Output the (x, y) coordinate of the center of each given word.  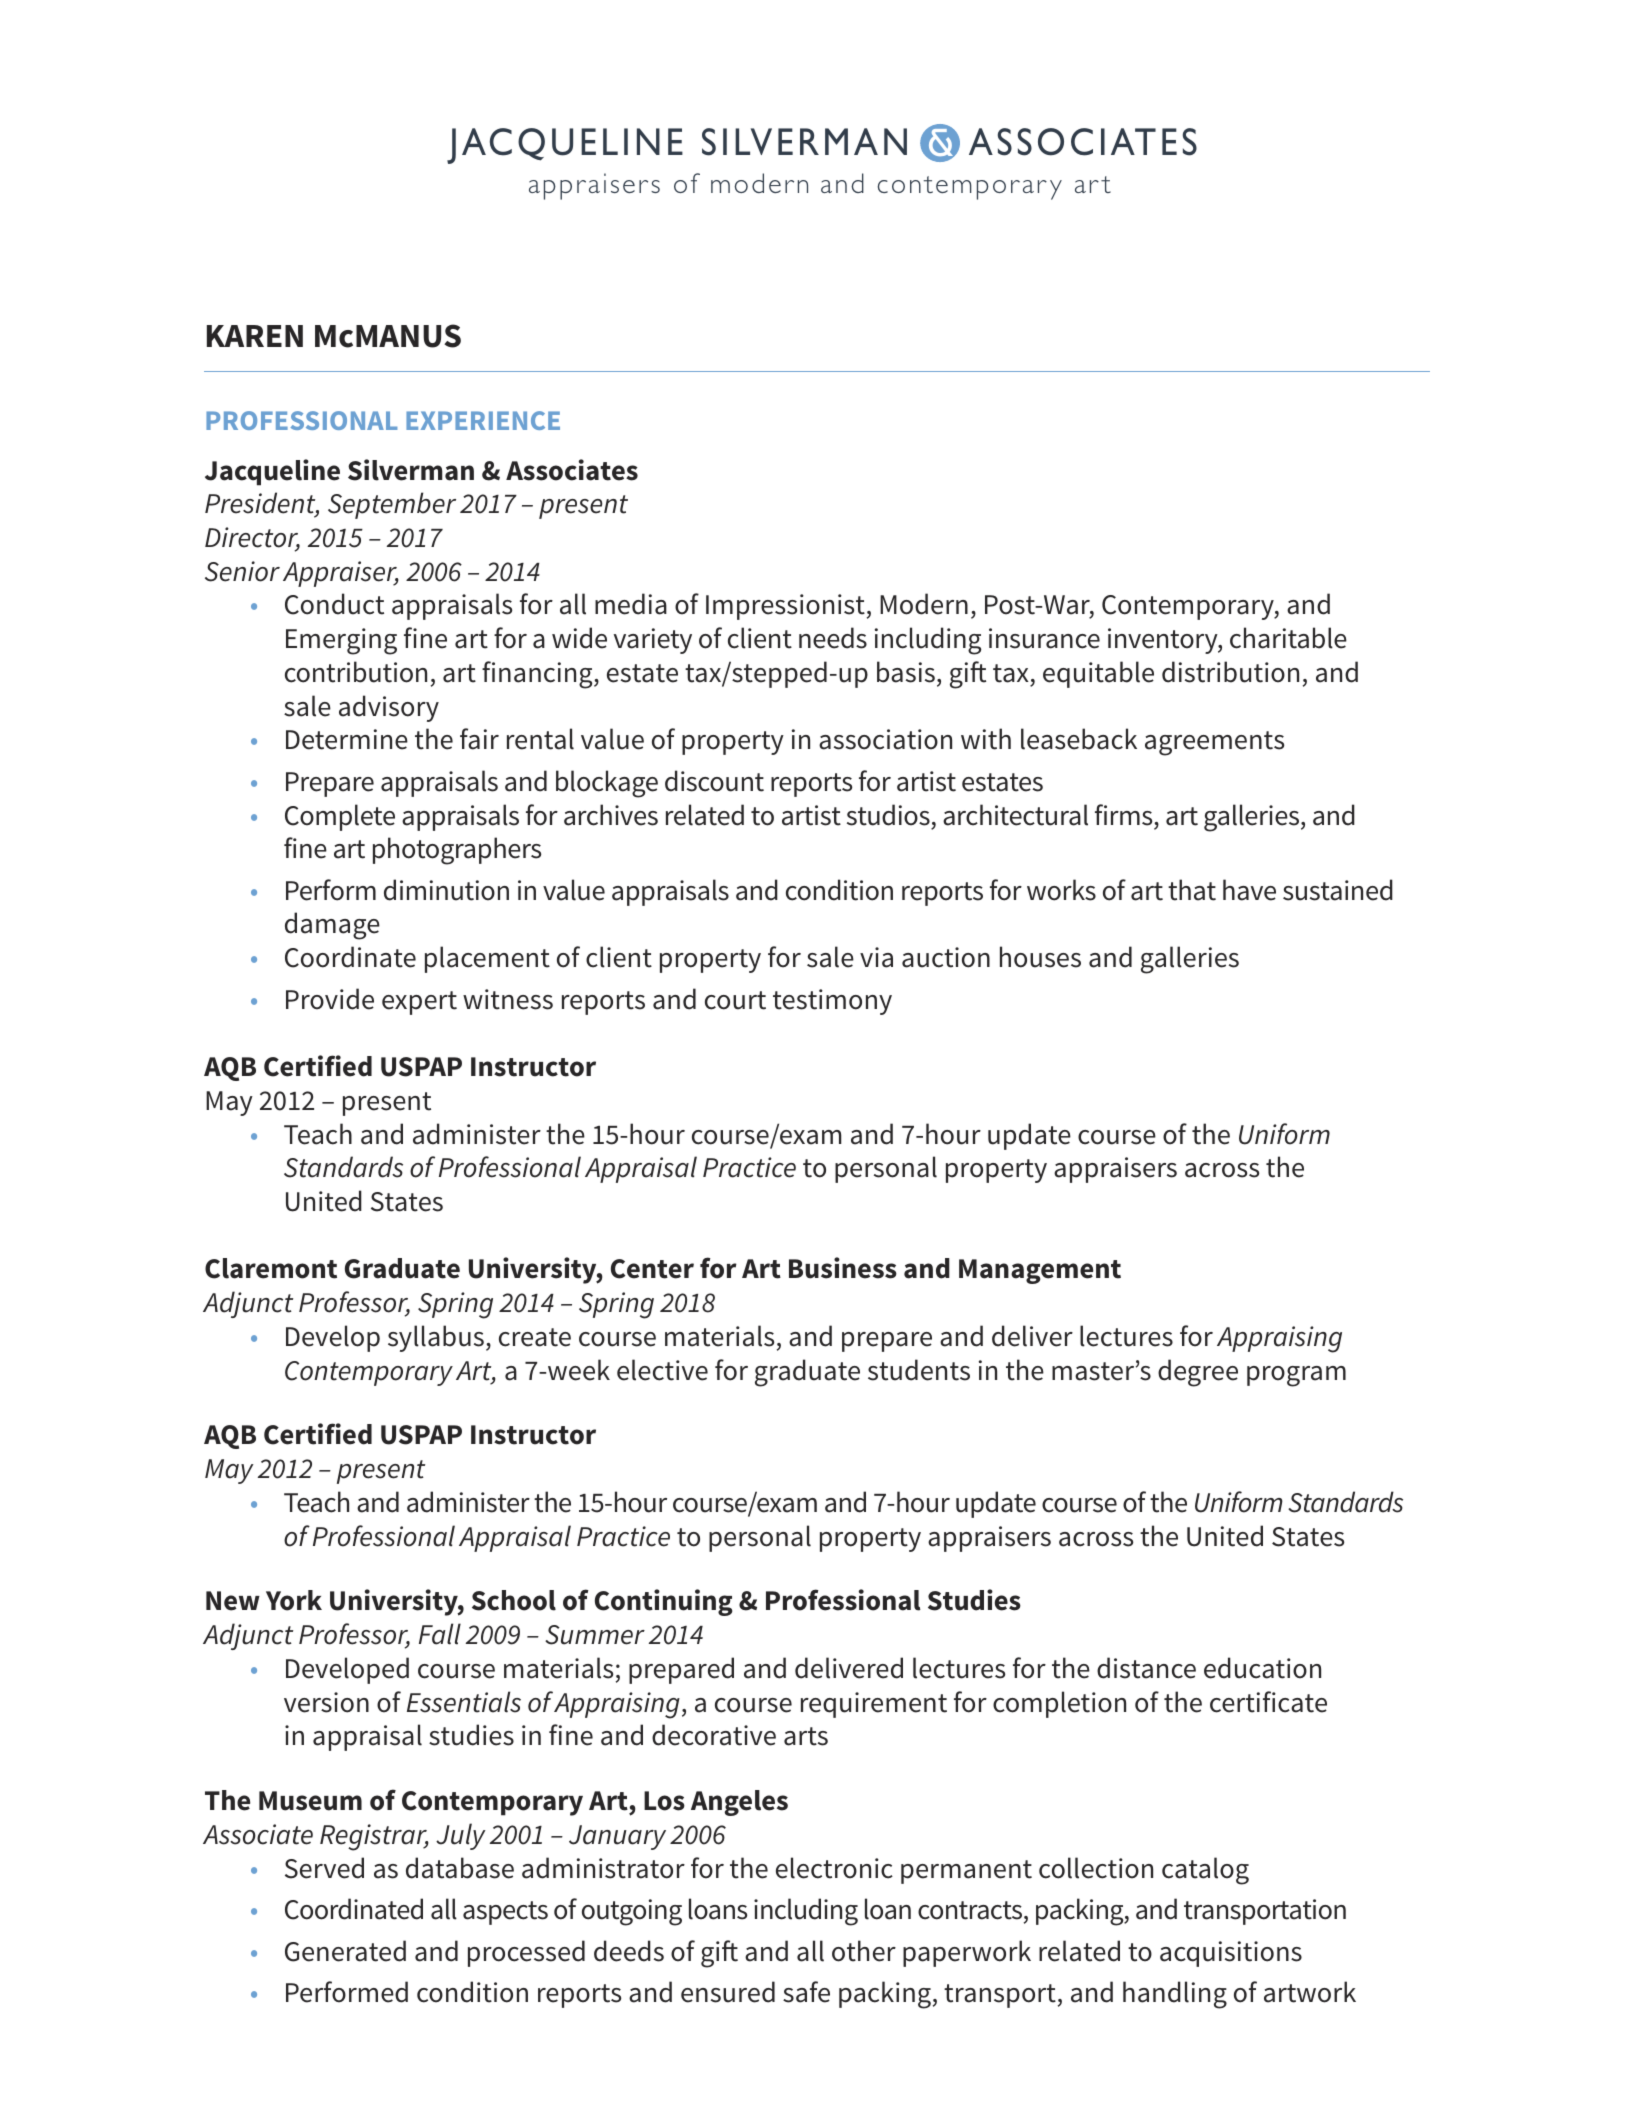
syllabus (436, 1338)
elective (662, 1370)
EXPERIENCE (483, 420)
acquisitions (1231, 1954)
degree (1198, 1373)
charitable (1288, 638)
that (1192, 890)
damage (332, 926)
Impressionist (785, 607)
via (876, 957)
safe (806, 1992)
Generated (345, 1951)
